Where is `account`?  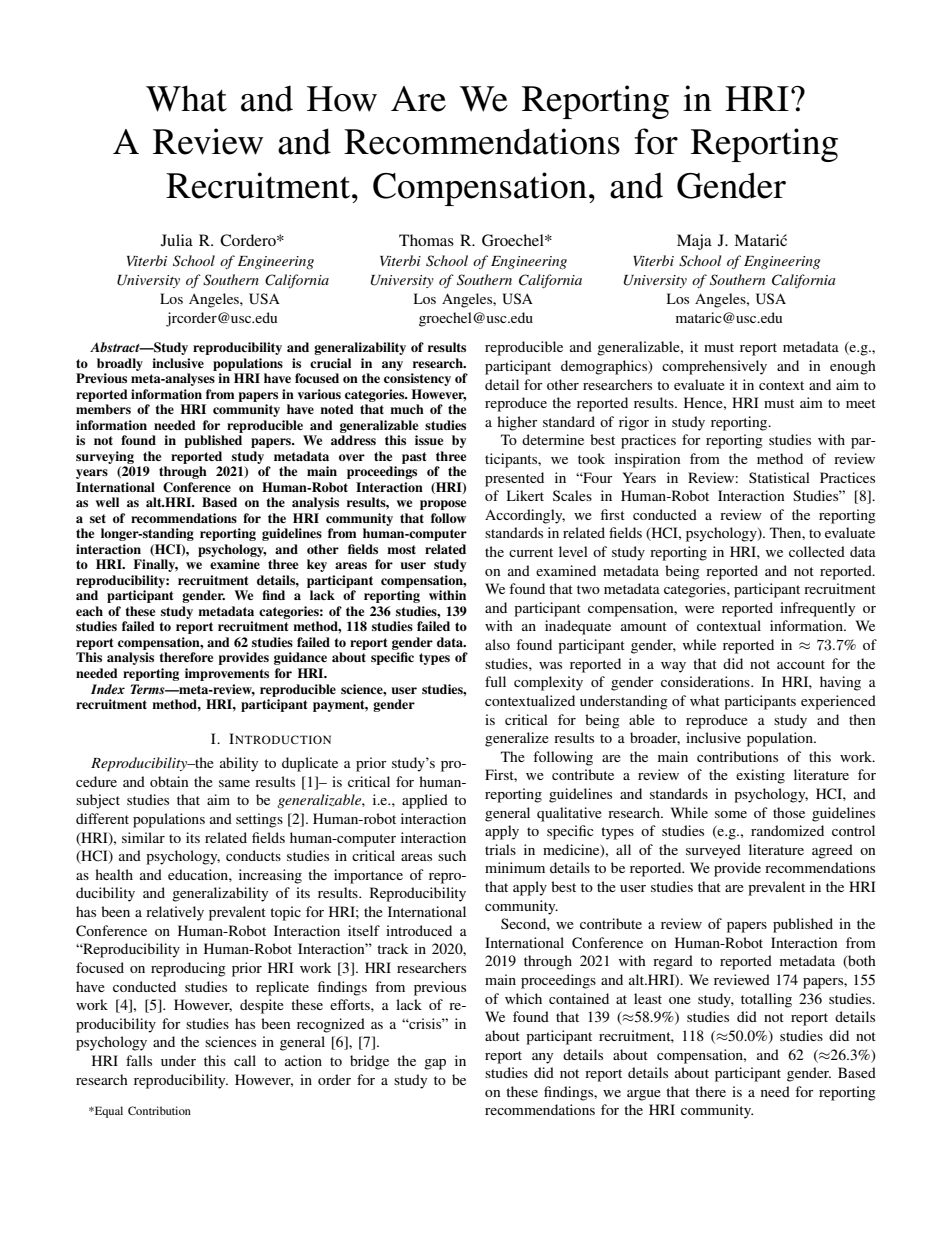 account is located at coordinates (801, 664).
